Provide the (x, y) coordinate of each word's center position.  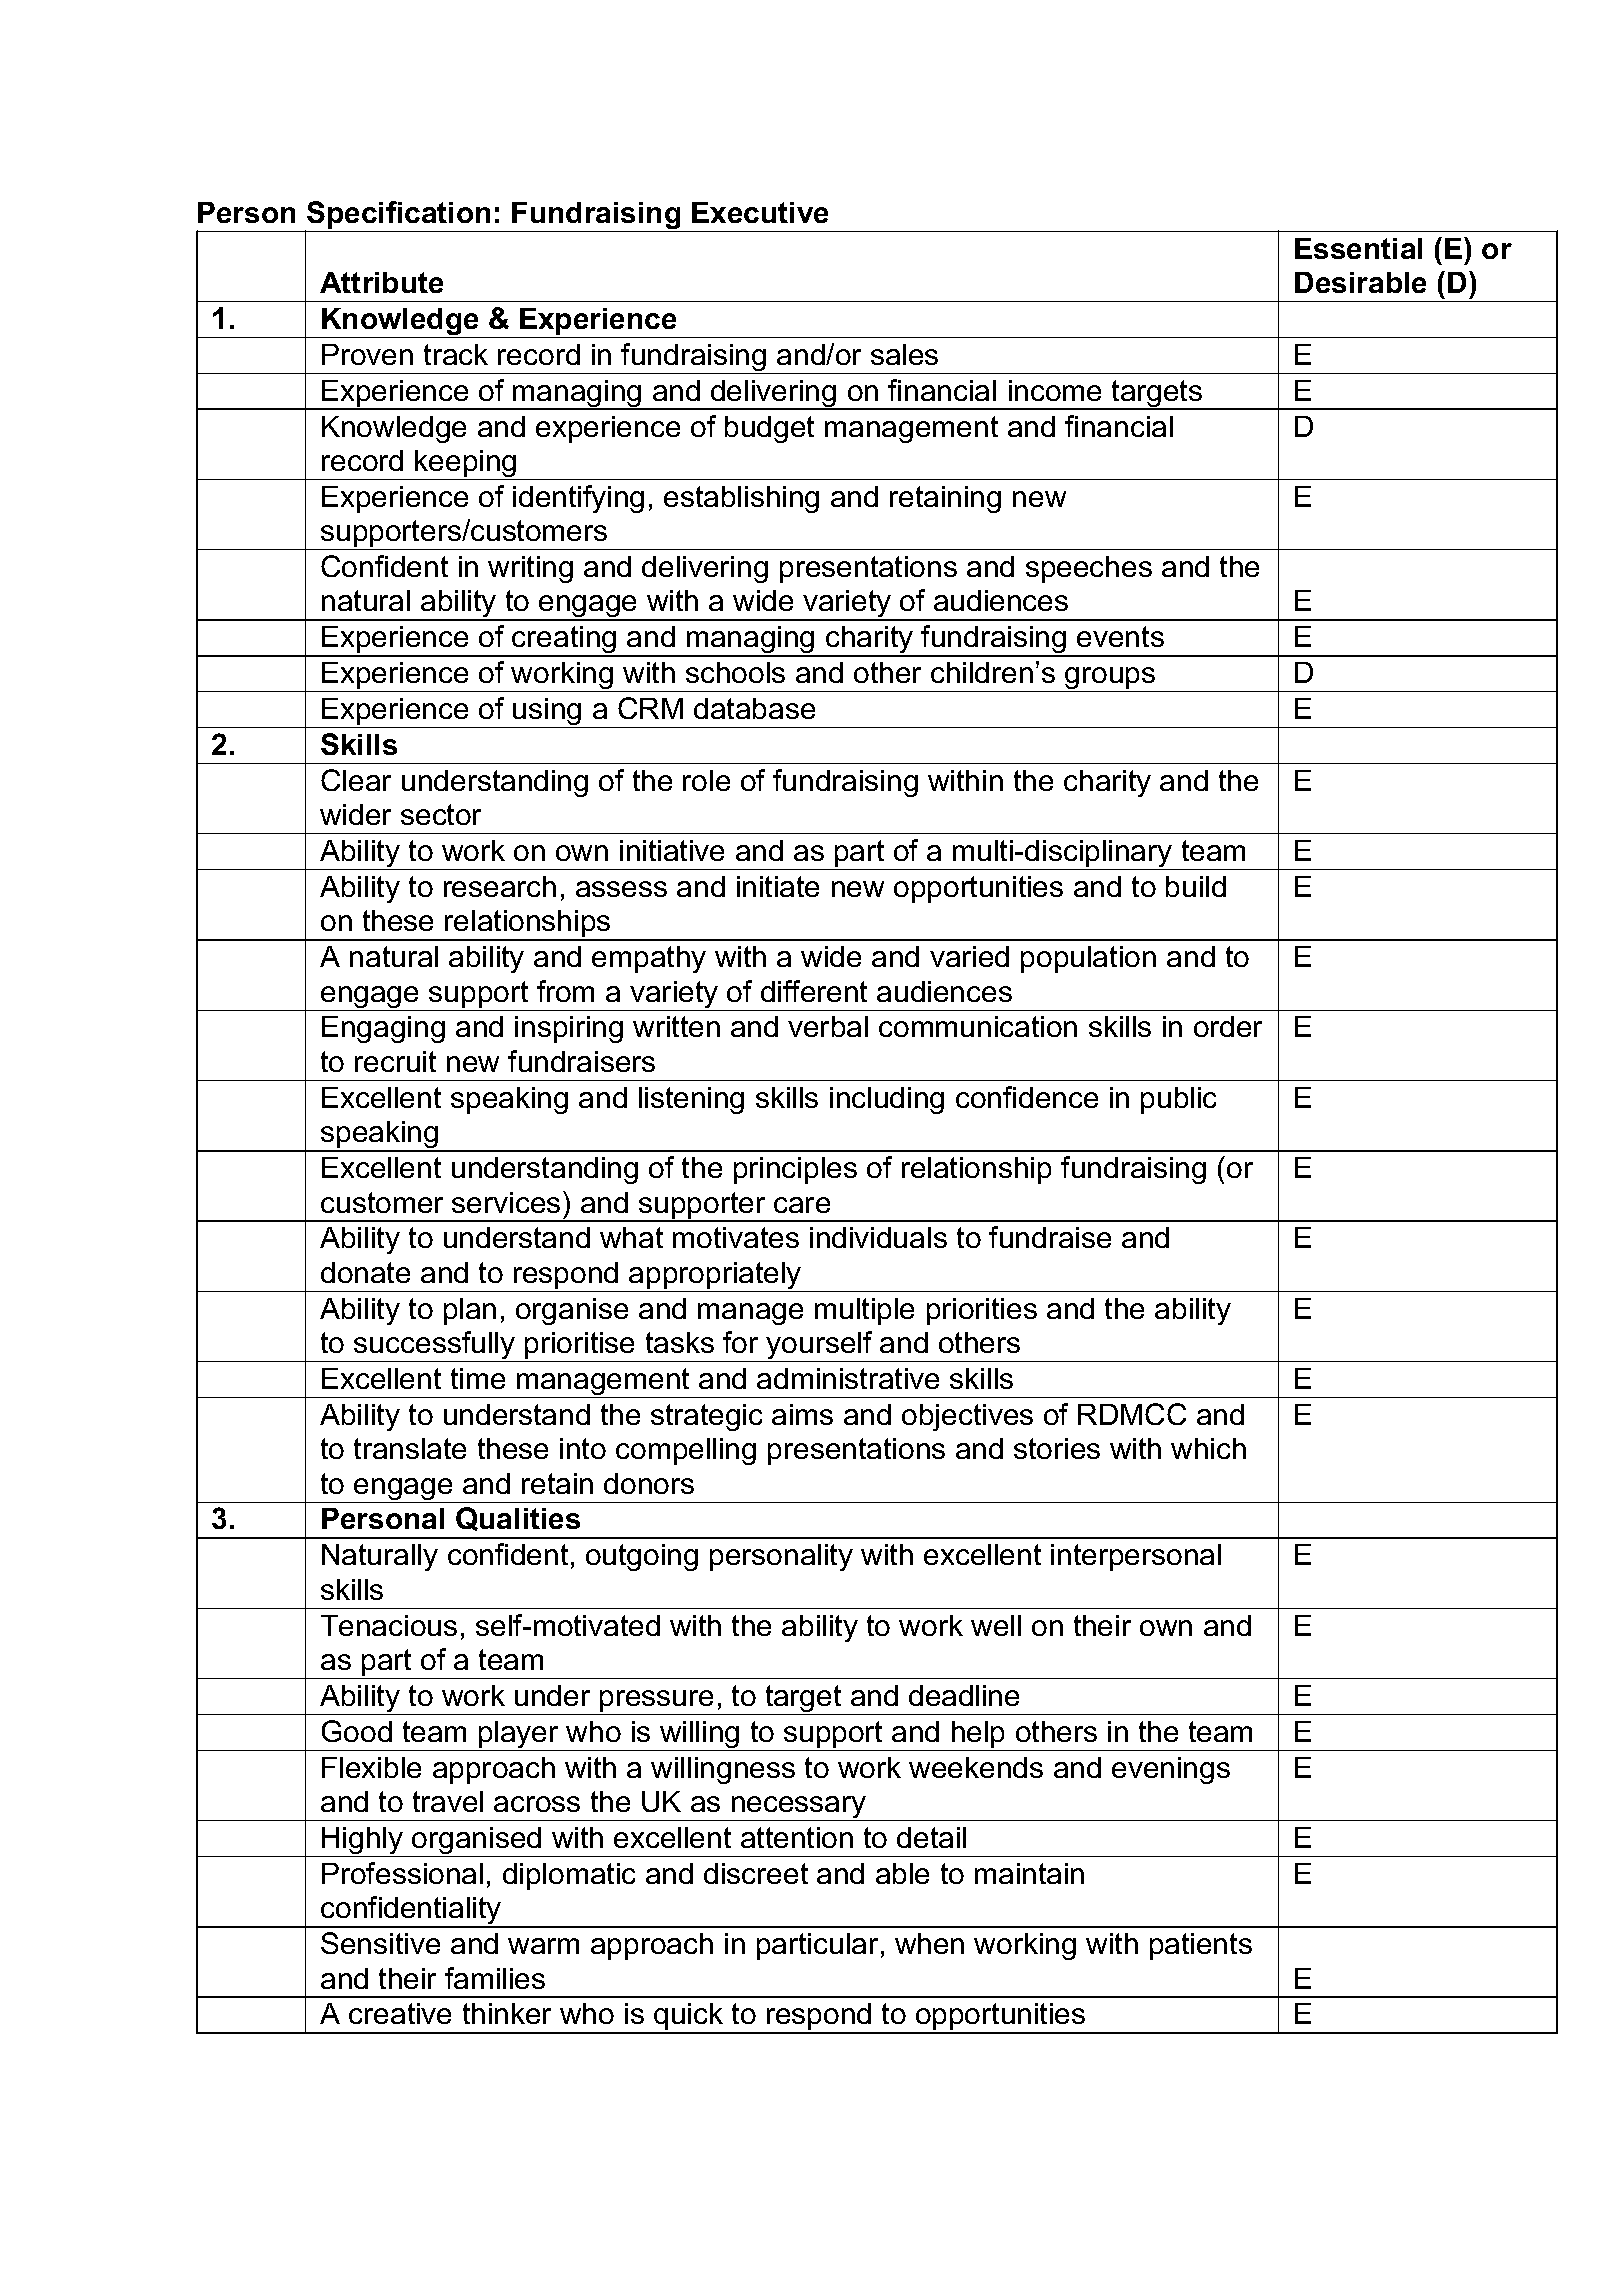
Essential (1358, 248)
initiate (778, 886)
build (1196, 886)
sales (904, 354)
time (478, 1378)
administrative (848, 1378)
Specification (399, 216)
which (1208, 1448)
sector (441, 814)
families (495, 1978)
